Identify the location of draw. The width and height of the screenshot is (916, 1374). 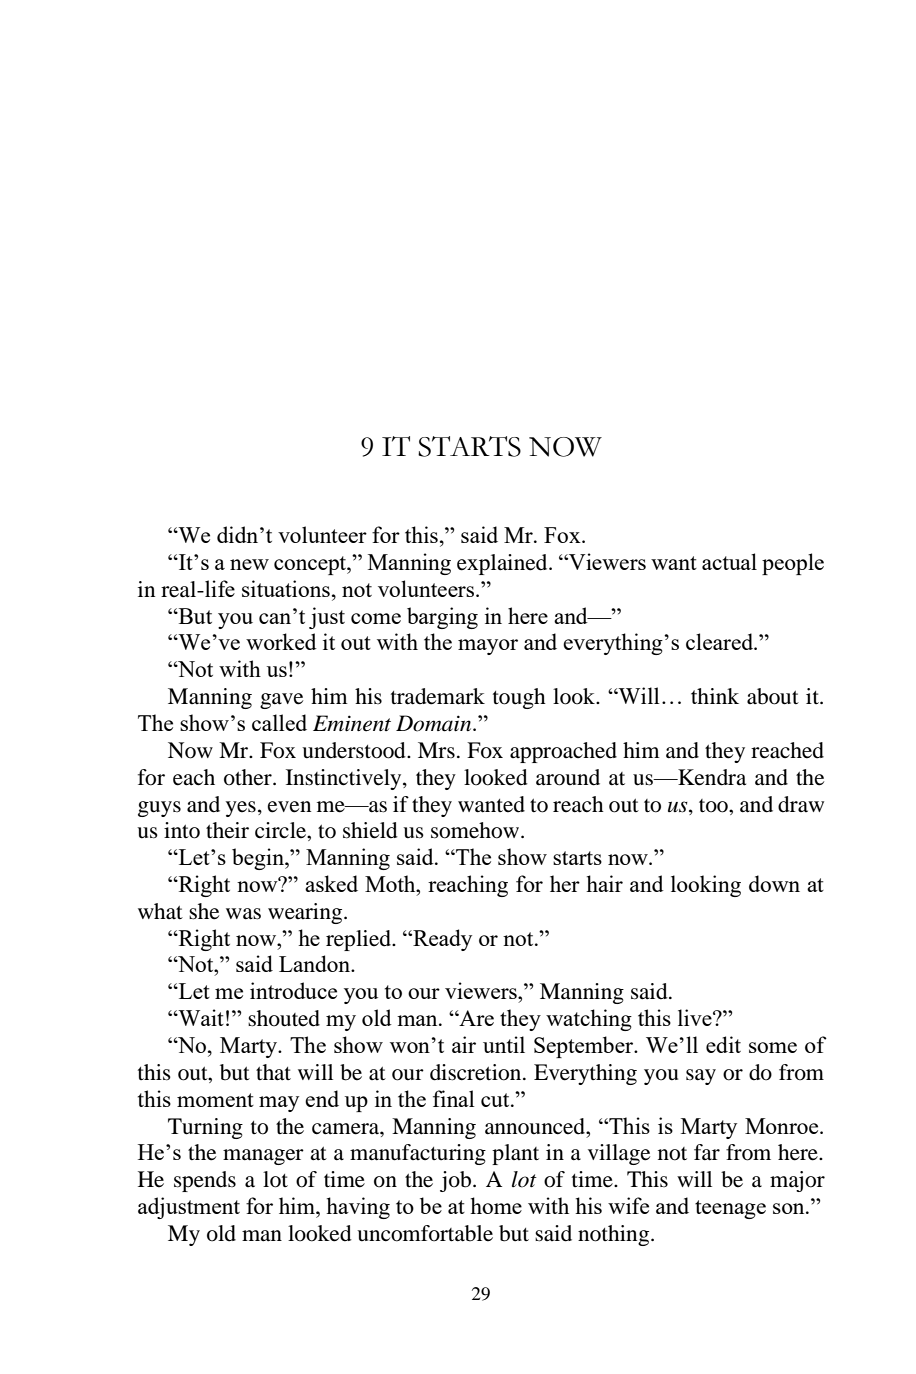
(801, 804).
